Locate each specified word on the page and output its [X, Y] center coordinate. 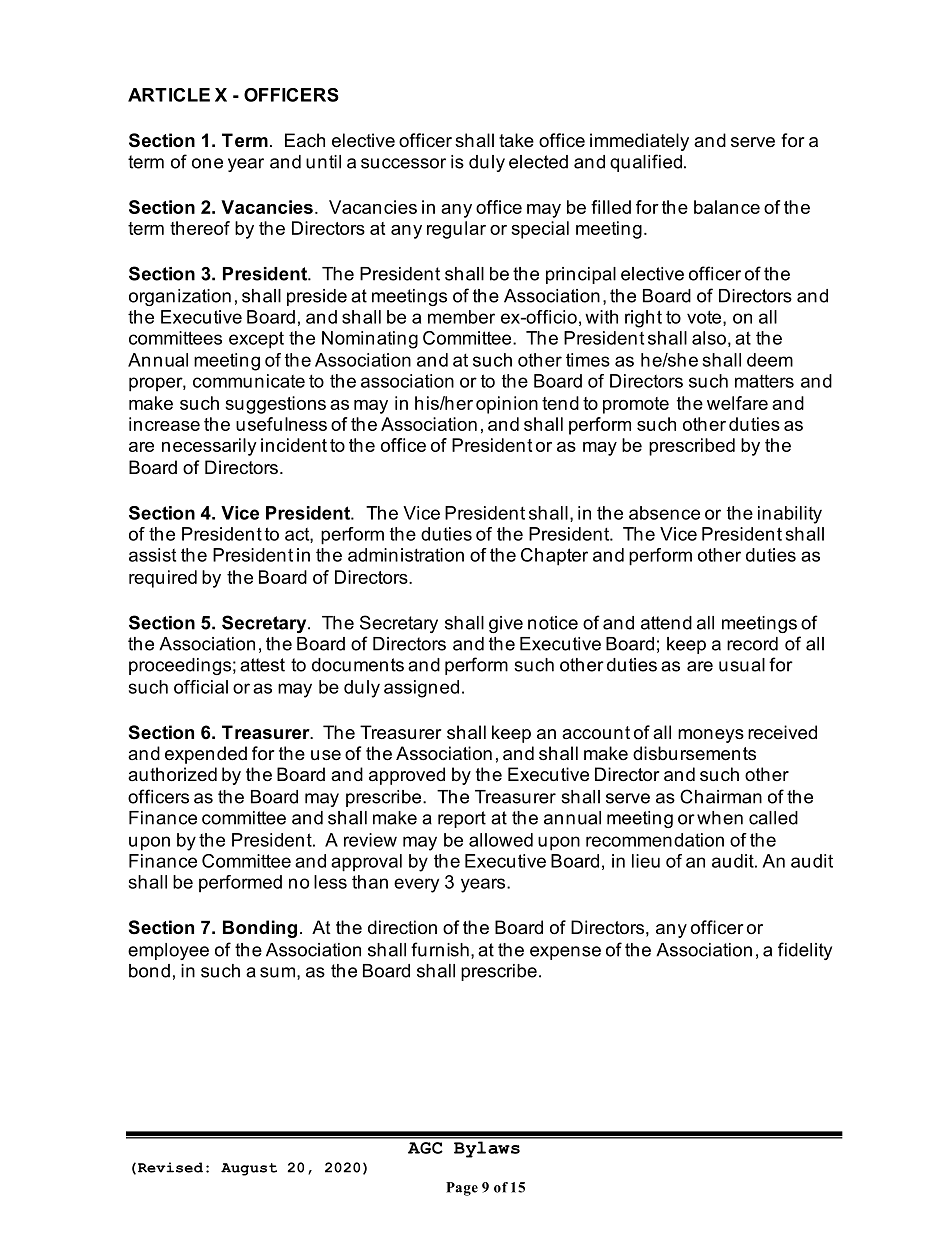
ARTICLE [169, 95]
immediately [639, 142]
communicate [249, 381]
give [506, 624]
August [249, 1169]
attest [262, 665]
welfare [737, 403]
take [516, 140]
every [416, 885]
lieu [646, 861]
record [752, 644]
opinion [507, 405]
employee [168, 951]
